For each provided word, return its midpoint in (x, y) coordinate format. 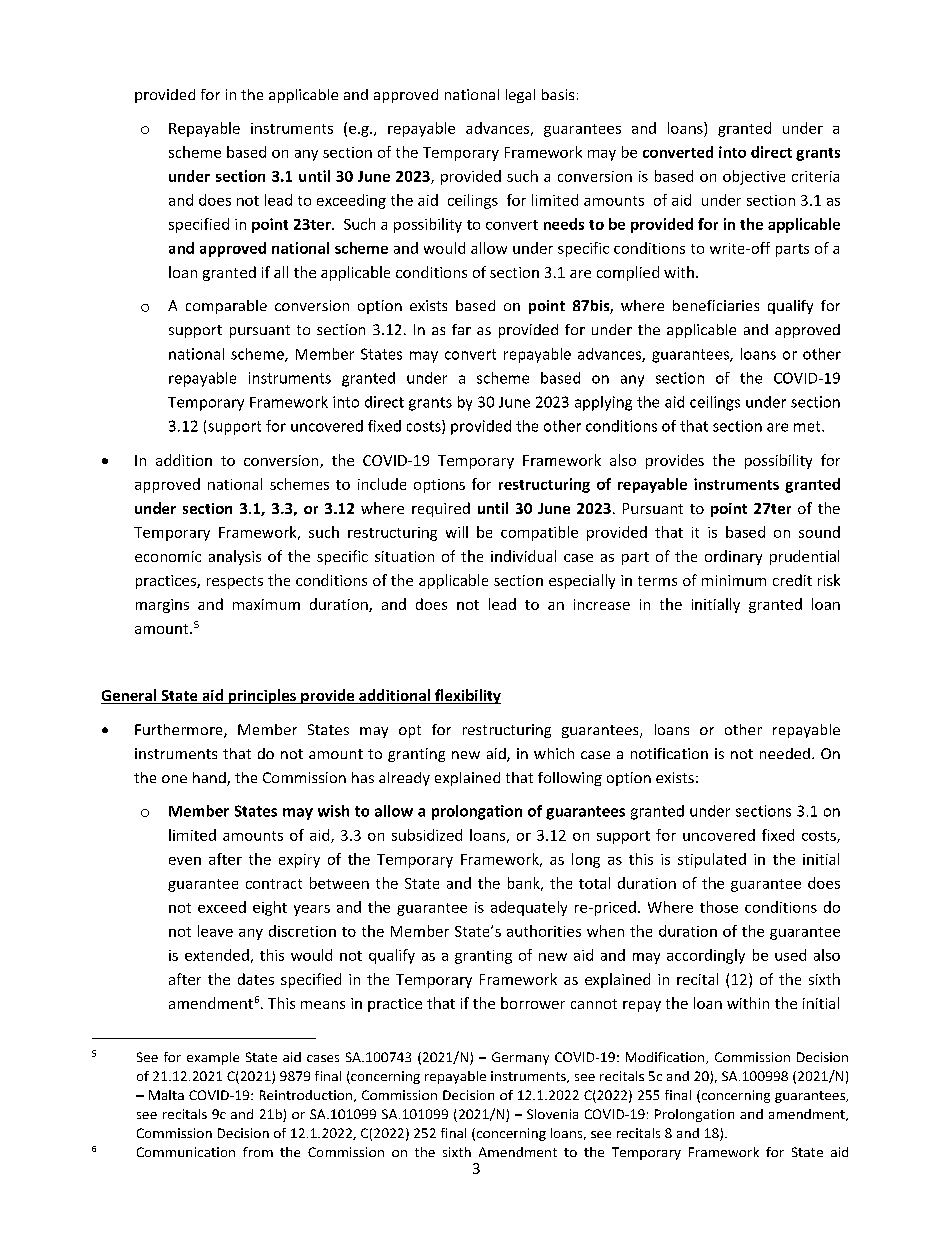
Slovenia (552, 1114)
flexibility (467, 696)
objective (754, 177)
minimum (734, 580)
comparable (226, 307)
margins (162, 606)
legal (520, 96)
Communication (186, 1152)
